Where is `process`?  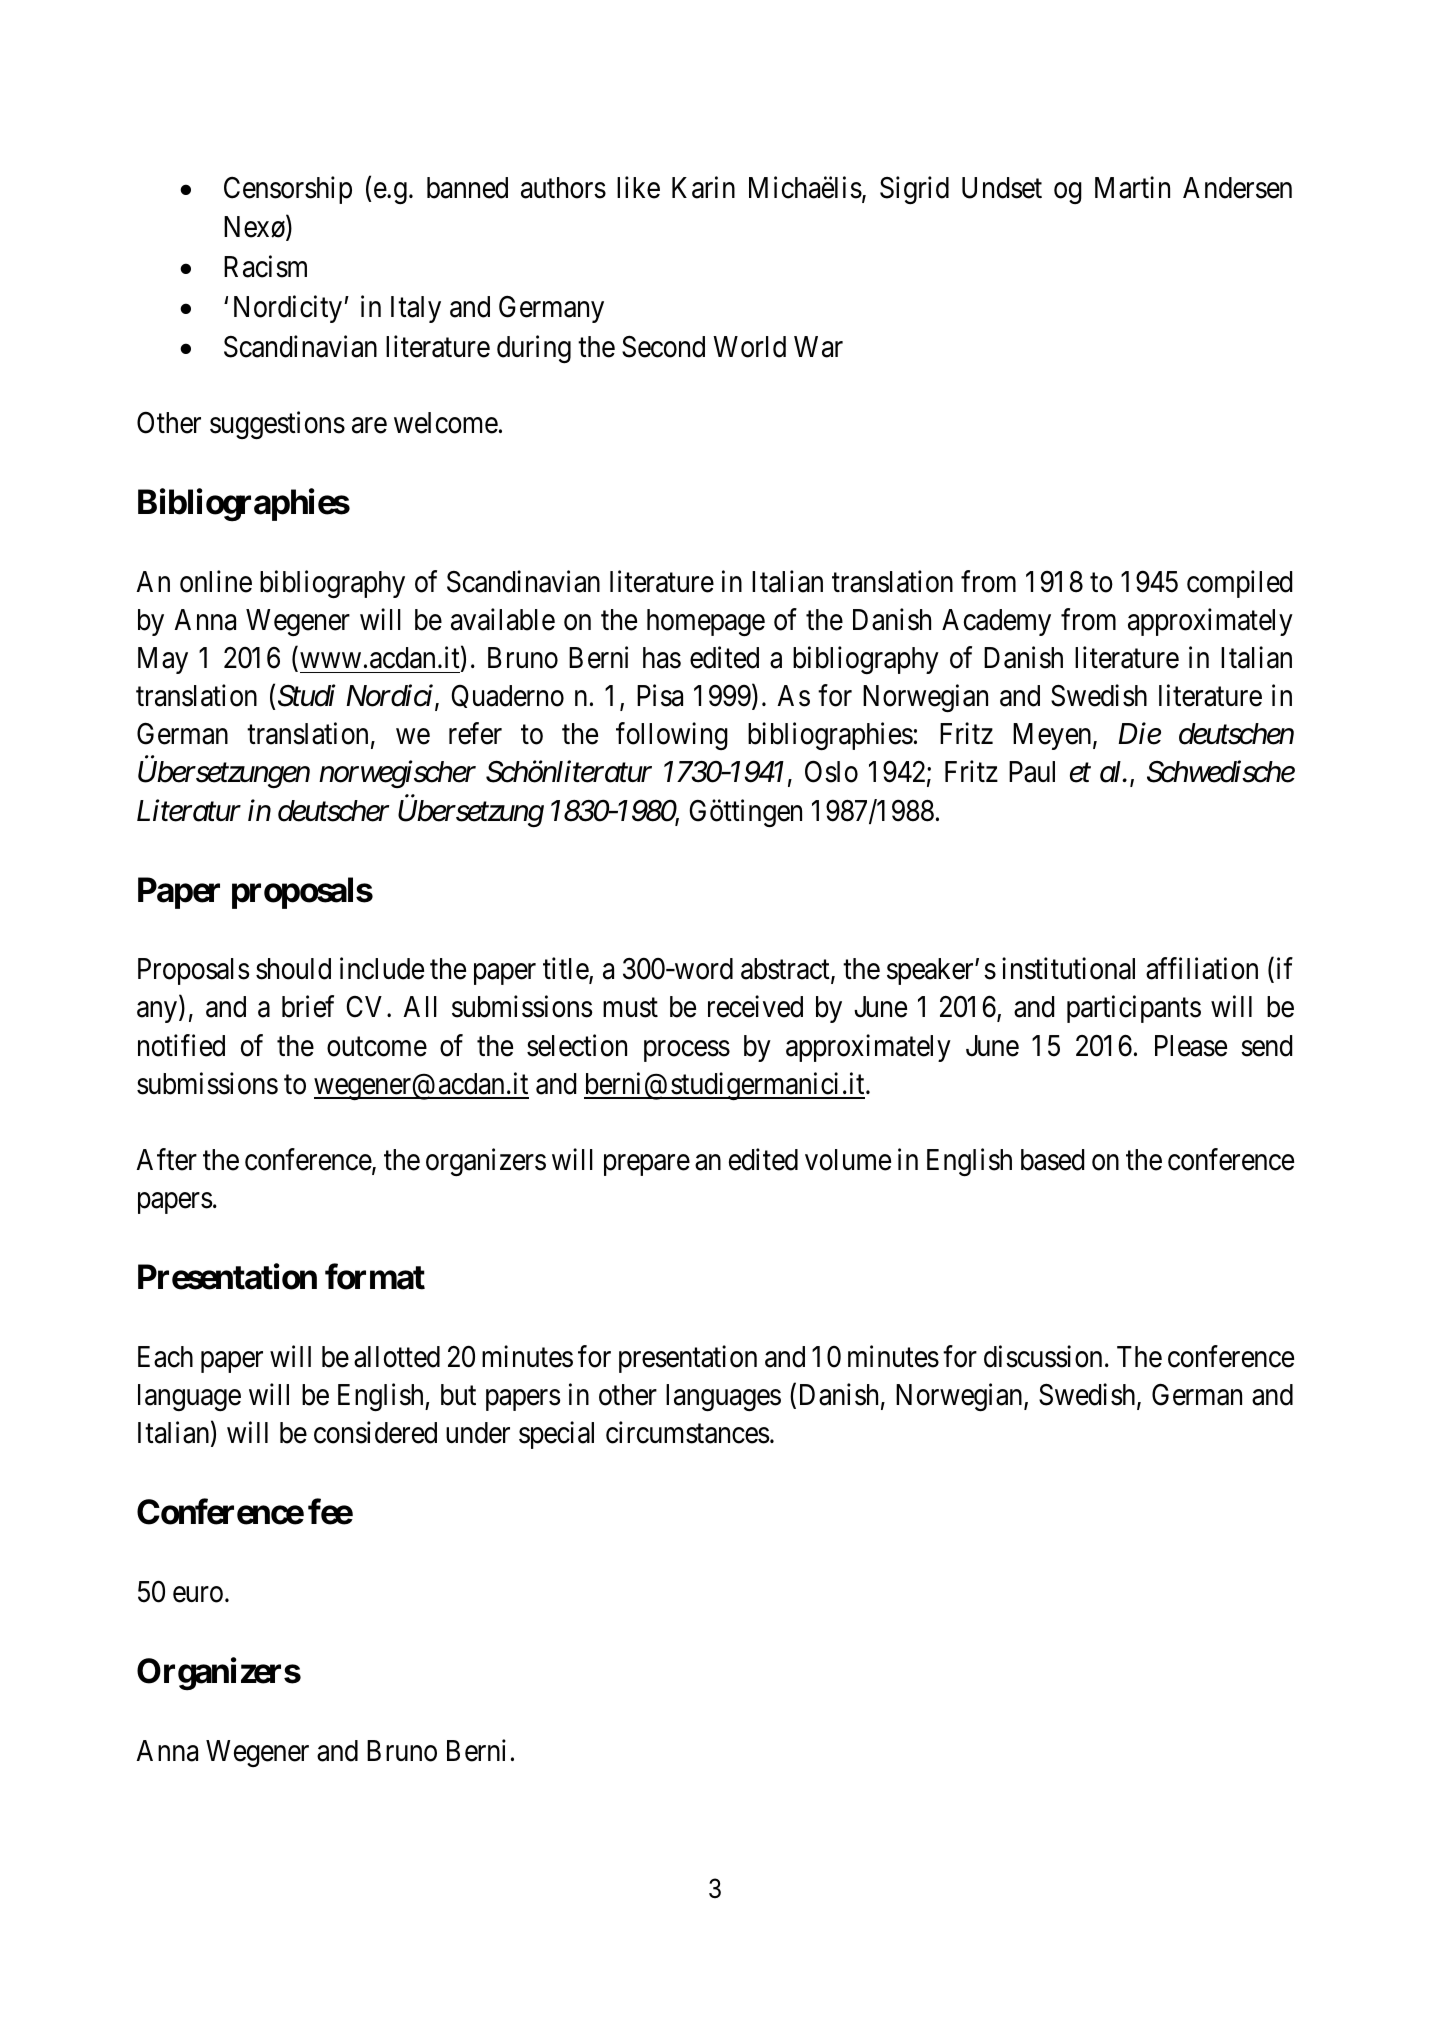
process is located at coordinates (687, 1051).
